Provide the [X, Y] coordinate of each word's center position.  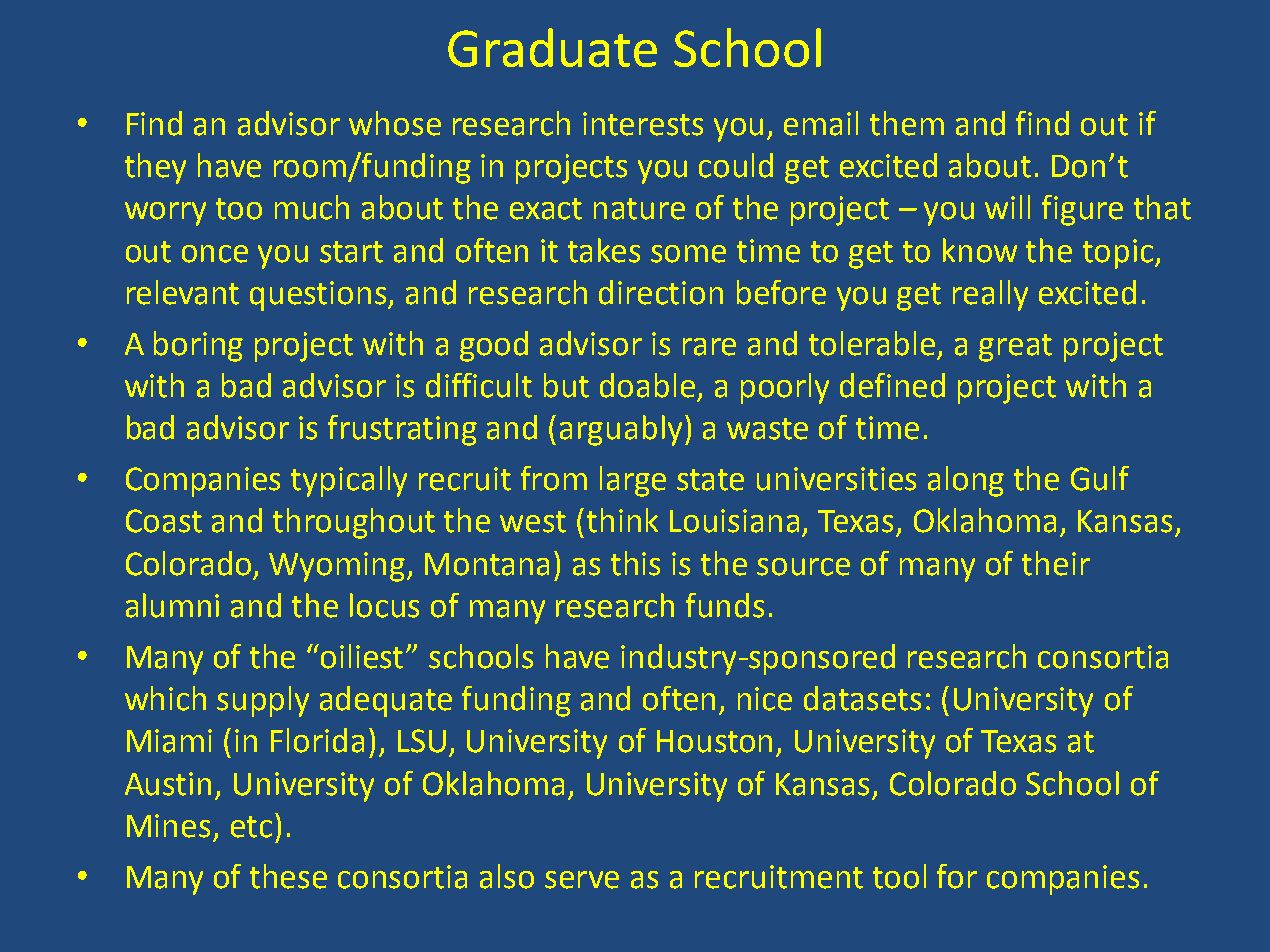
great [1015, 348]
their [1056, 563]
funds [725, 605]
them [907, 123]
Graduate [552, 47]
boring [198, 346]
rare [709, 347]
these [288, 876]
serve [582, 880]
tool [899, 876]
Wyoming [337, 567]
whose [395, 123]
